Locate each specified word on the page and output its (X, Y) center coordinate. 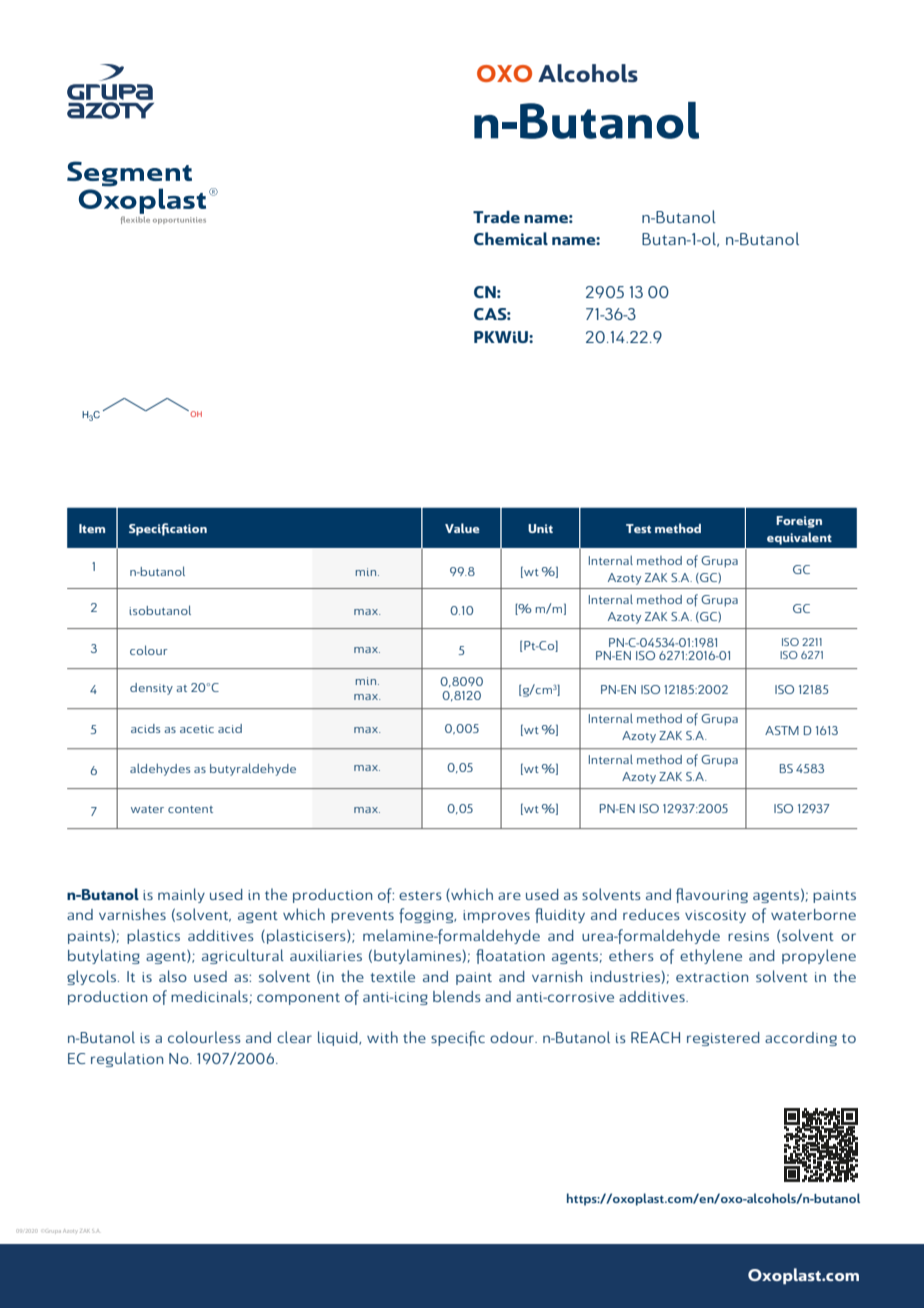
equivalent (799, 538)
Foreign (799, 522)
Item (92, 528)
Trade (496, 217)
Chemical (511, 238)
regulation (127, 1059)
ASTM (782, 730)
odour (513, 1037)
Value (462, 528)
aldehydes (160, 769)
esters (420, 895)
